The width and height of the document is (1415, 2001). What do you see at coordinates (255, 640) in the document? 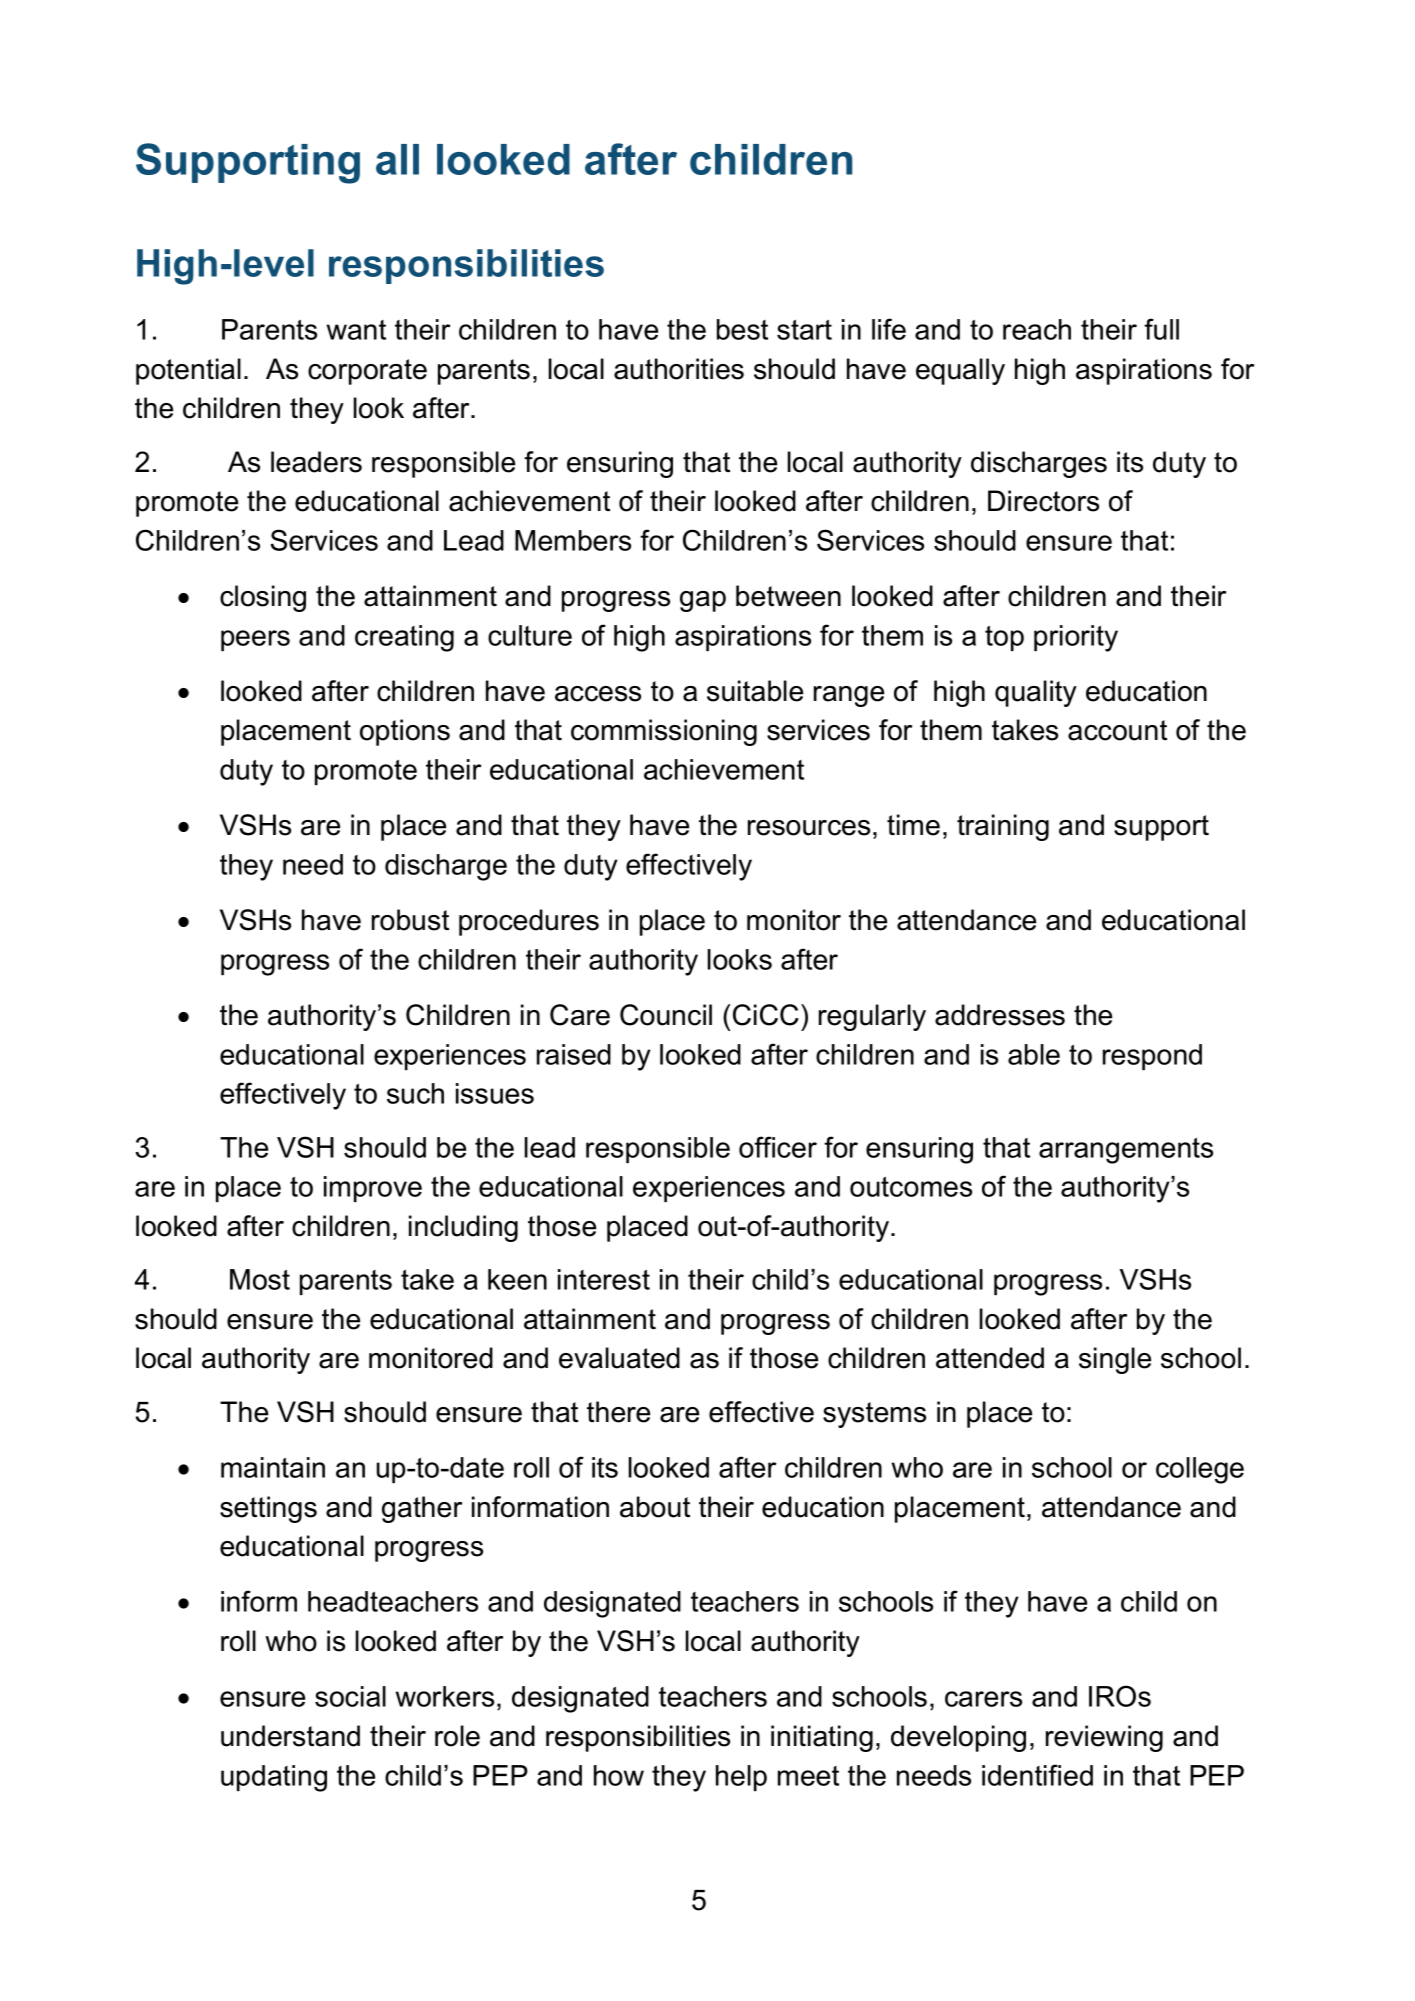
I see `peers` at bounding box center [255, 640].
